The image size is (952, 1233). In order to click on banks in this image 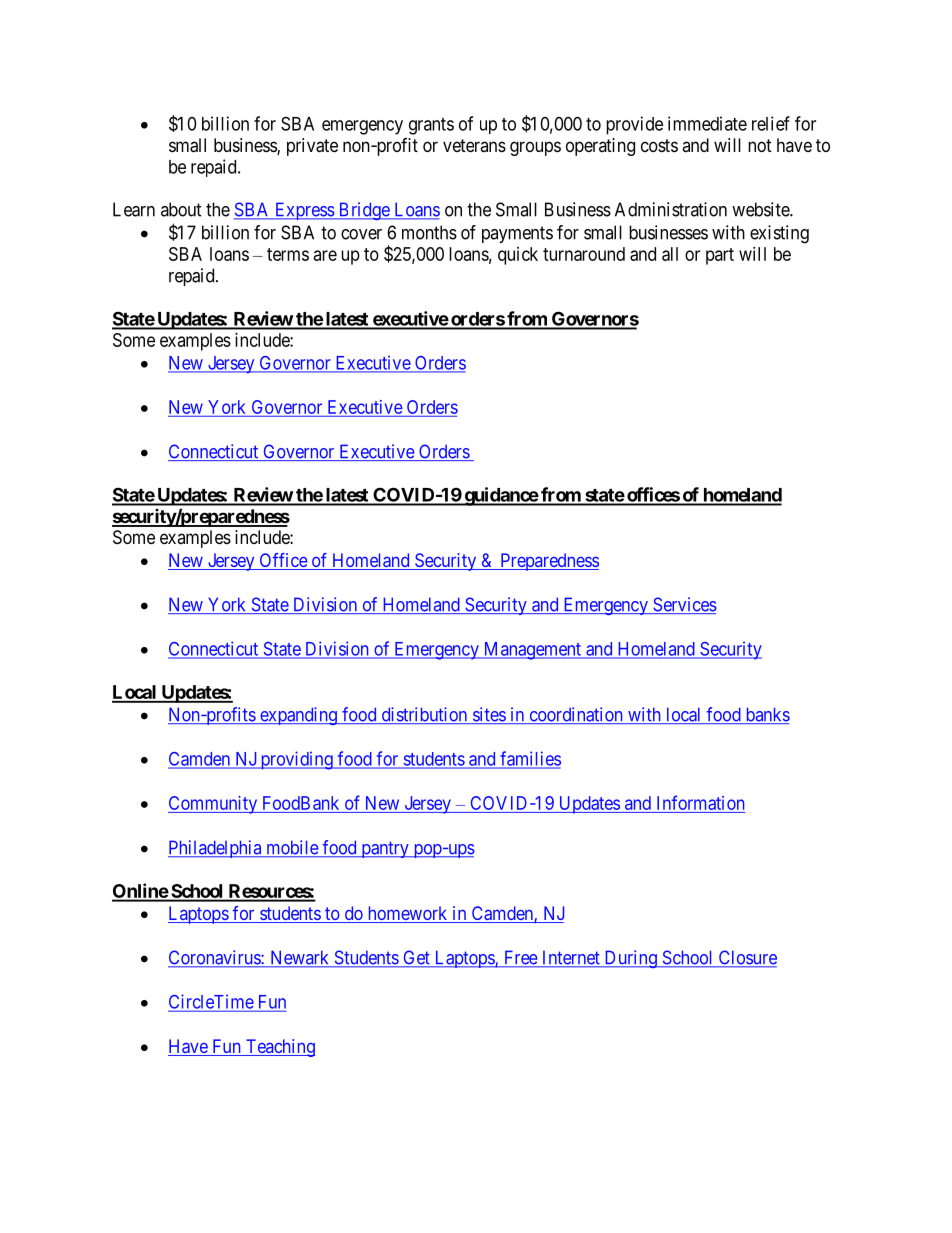, I will do `click(766, 715)`.
